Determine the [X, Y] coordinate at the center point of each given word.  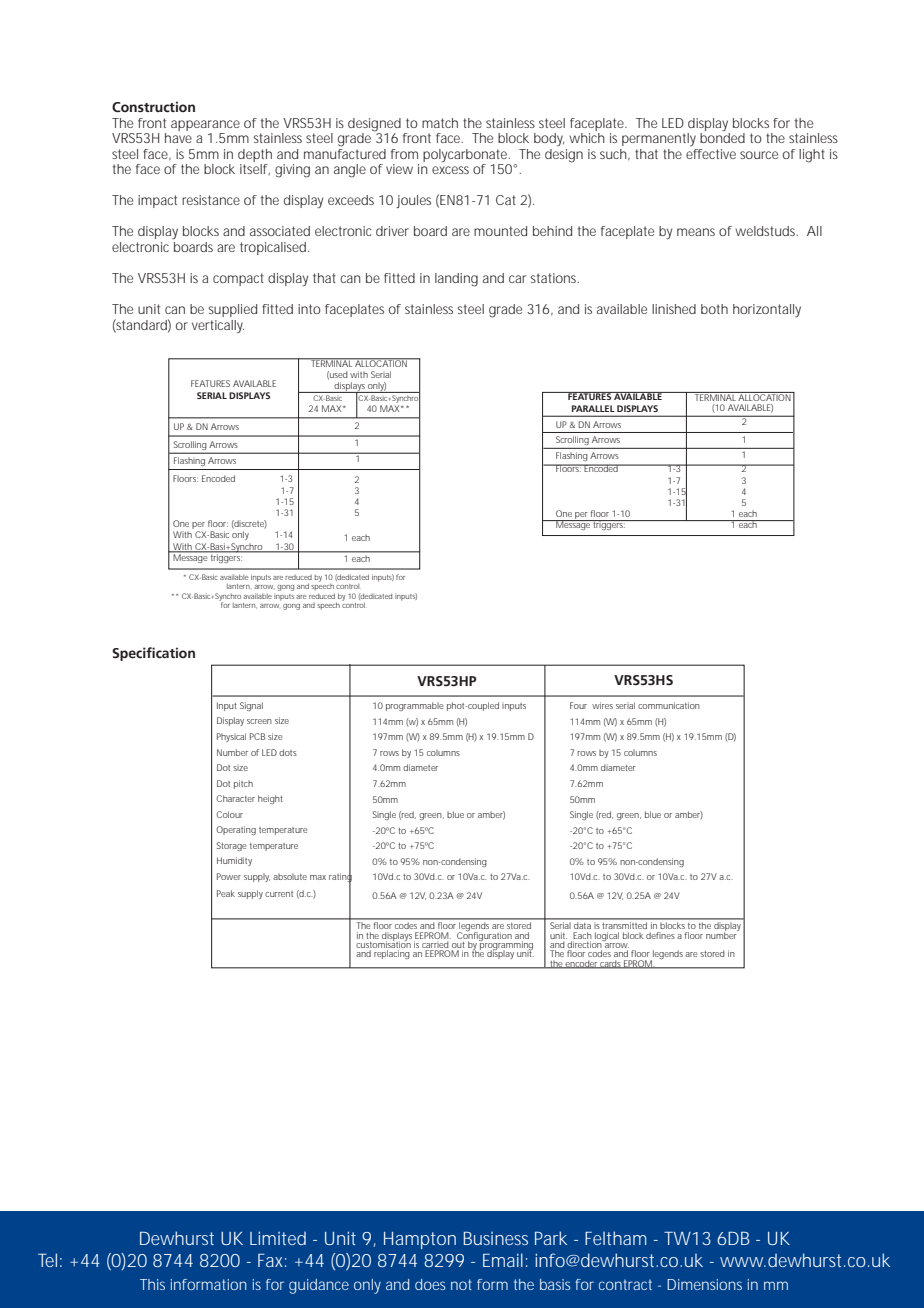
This [152, 1284]
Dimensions [704, 1284]
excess [450, 170]
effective [711, 154]
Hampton [420, 1240]
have [178, 138]
